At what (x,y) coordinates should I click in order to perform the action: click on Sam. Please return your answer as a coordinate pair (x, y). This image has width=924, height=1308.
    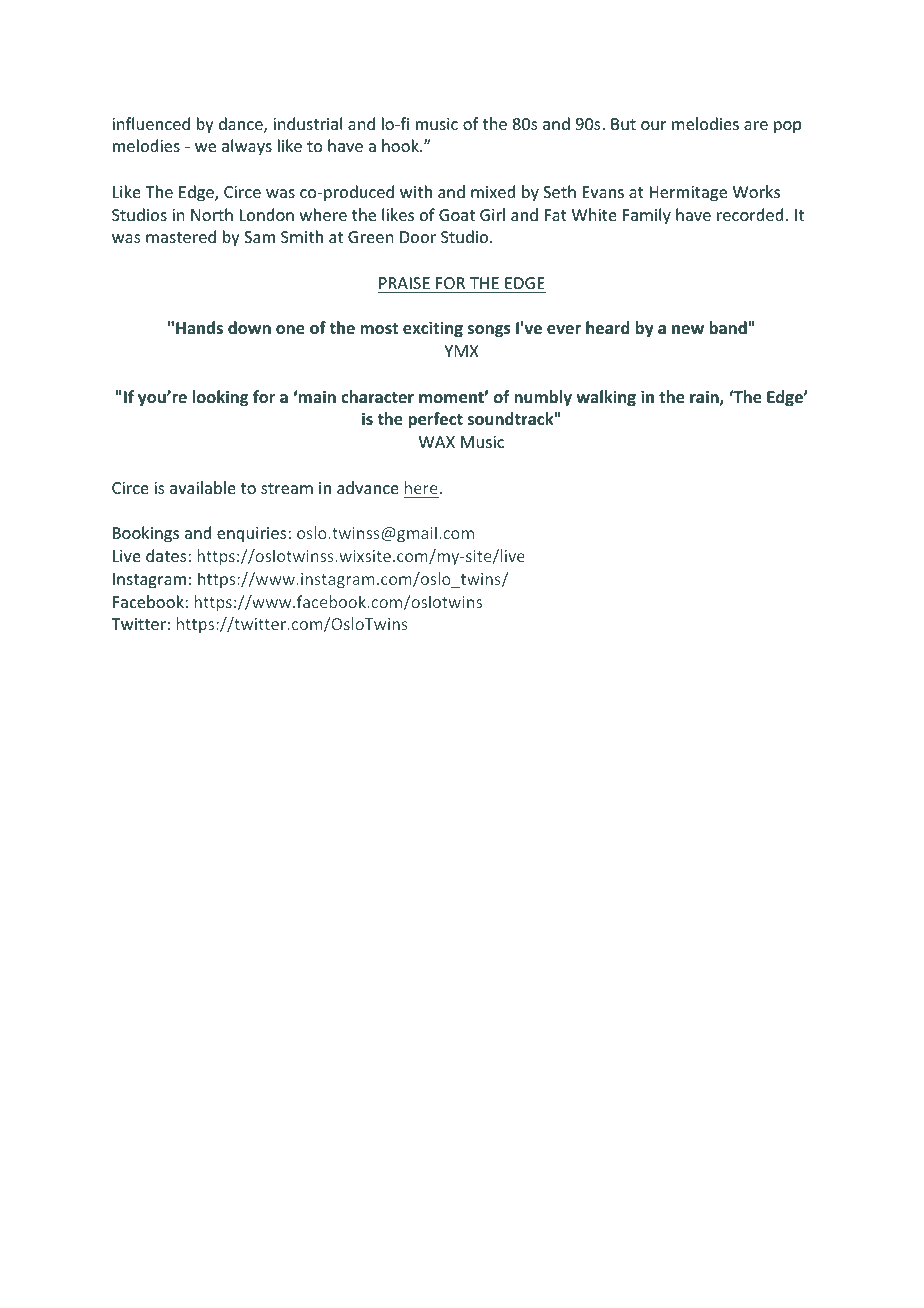
    Looking at the image, I should click on (259, 237).
